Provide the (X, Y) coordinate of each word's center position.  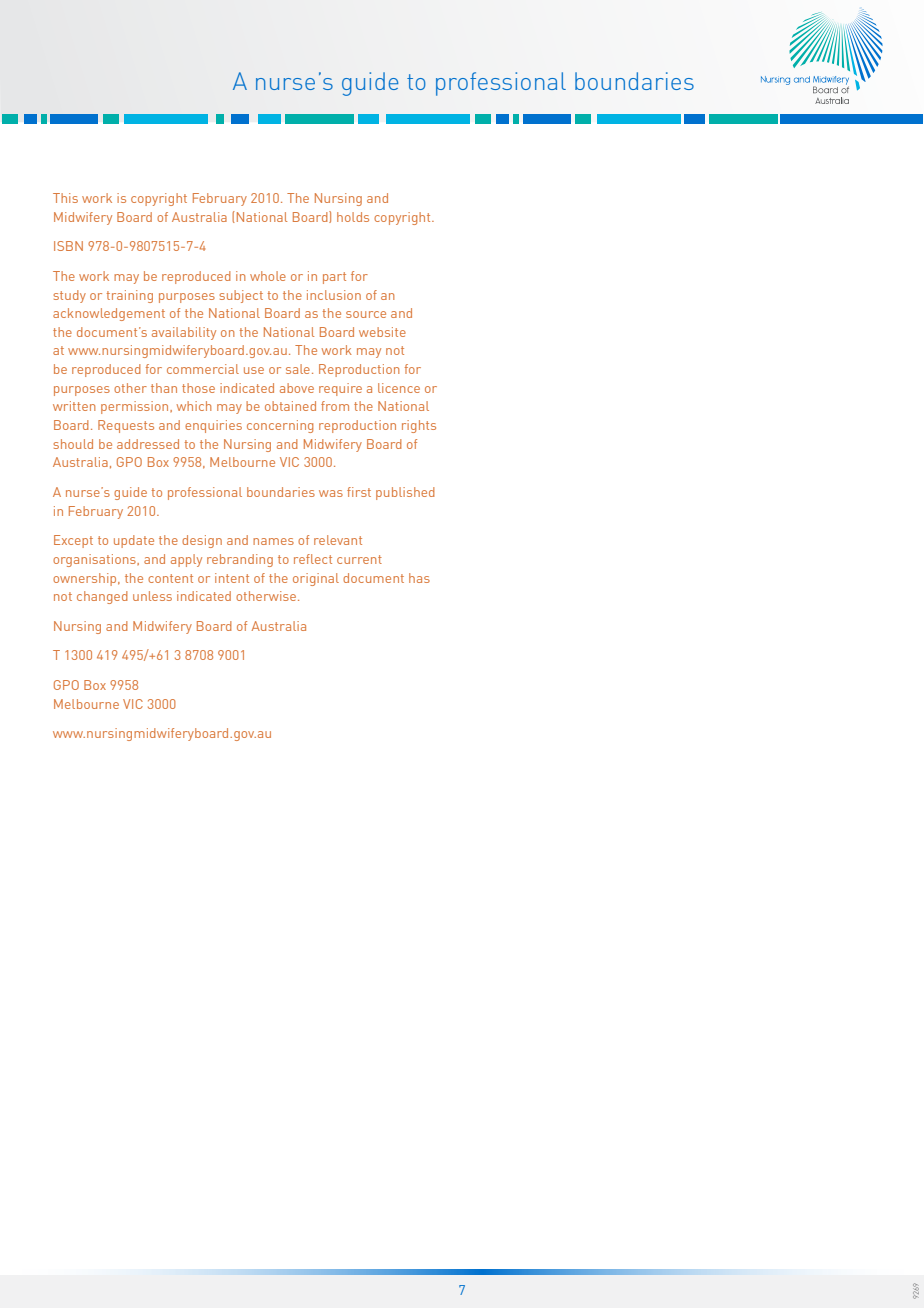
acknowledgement (109, 314)
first (359, 492)
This (65, 198)
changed (102, 597)
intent (232, 578)
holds (353, 217)
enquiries (213, 426)
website (382, 332)
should (73, 444)
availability (184, 333)
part (334, 278)
